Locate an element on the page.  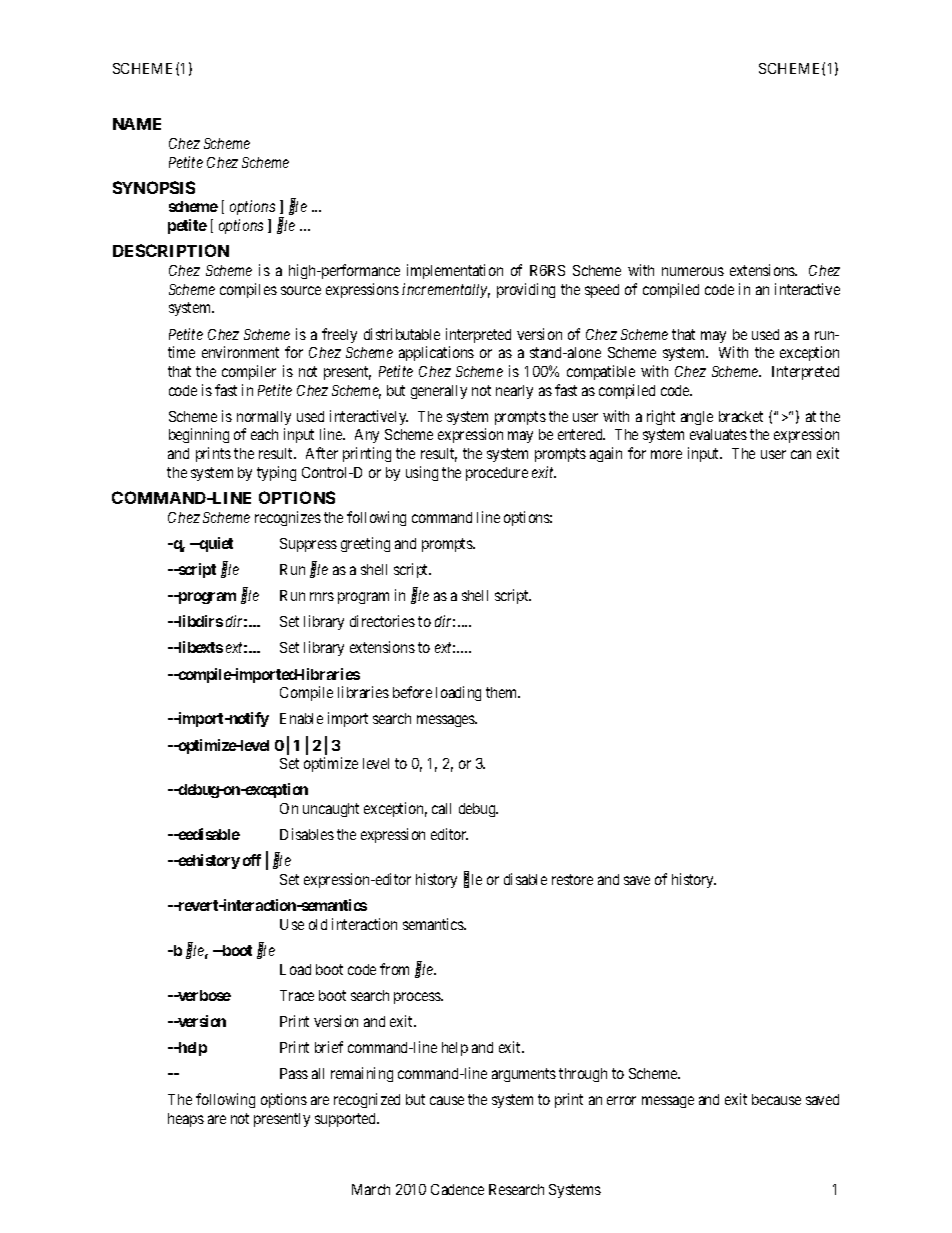
heaps is located at coordinates (186, 1120).
